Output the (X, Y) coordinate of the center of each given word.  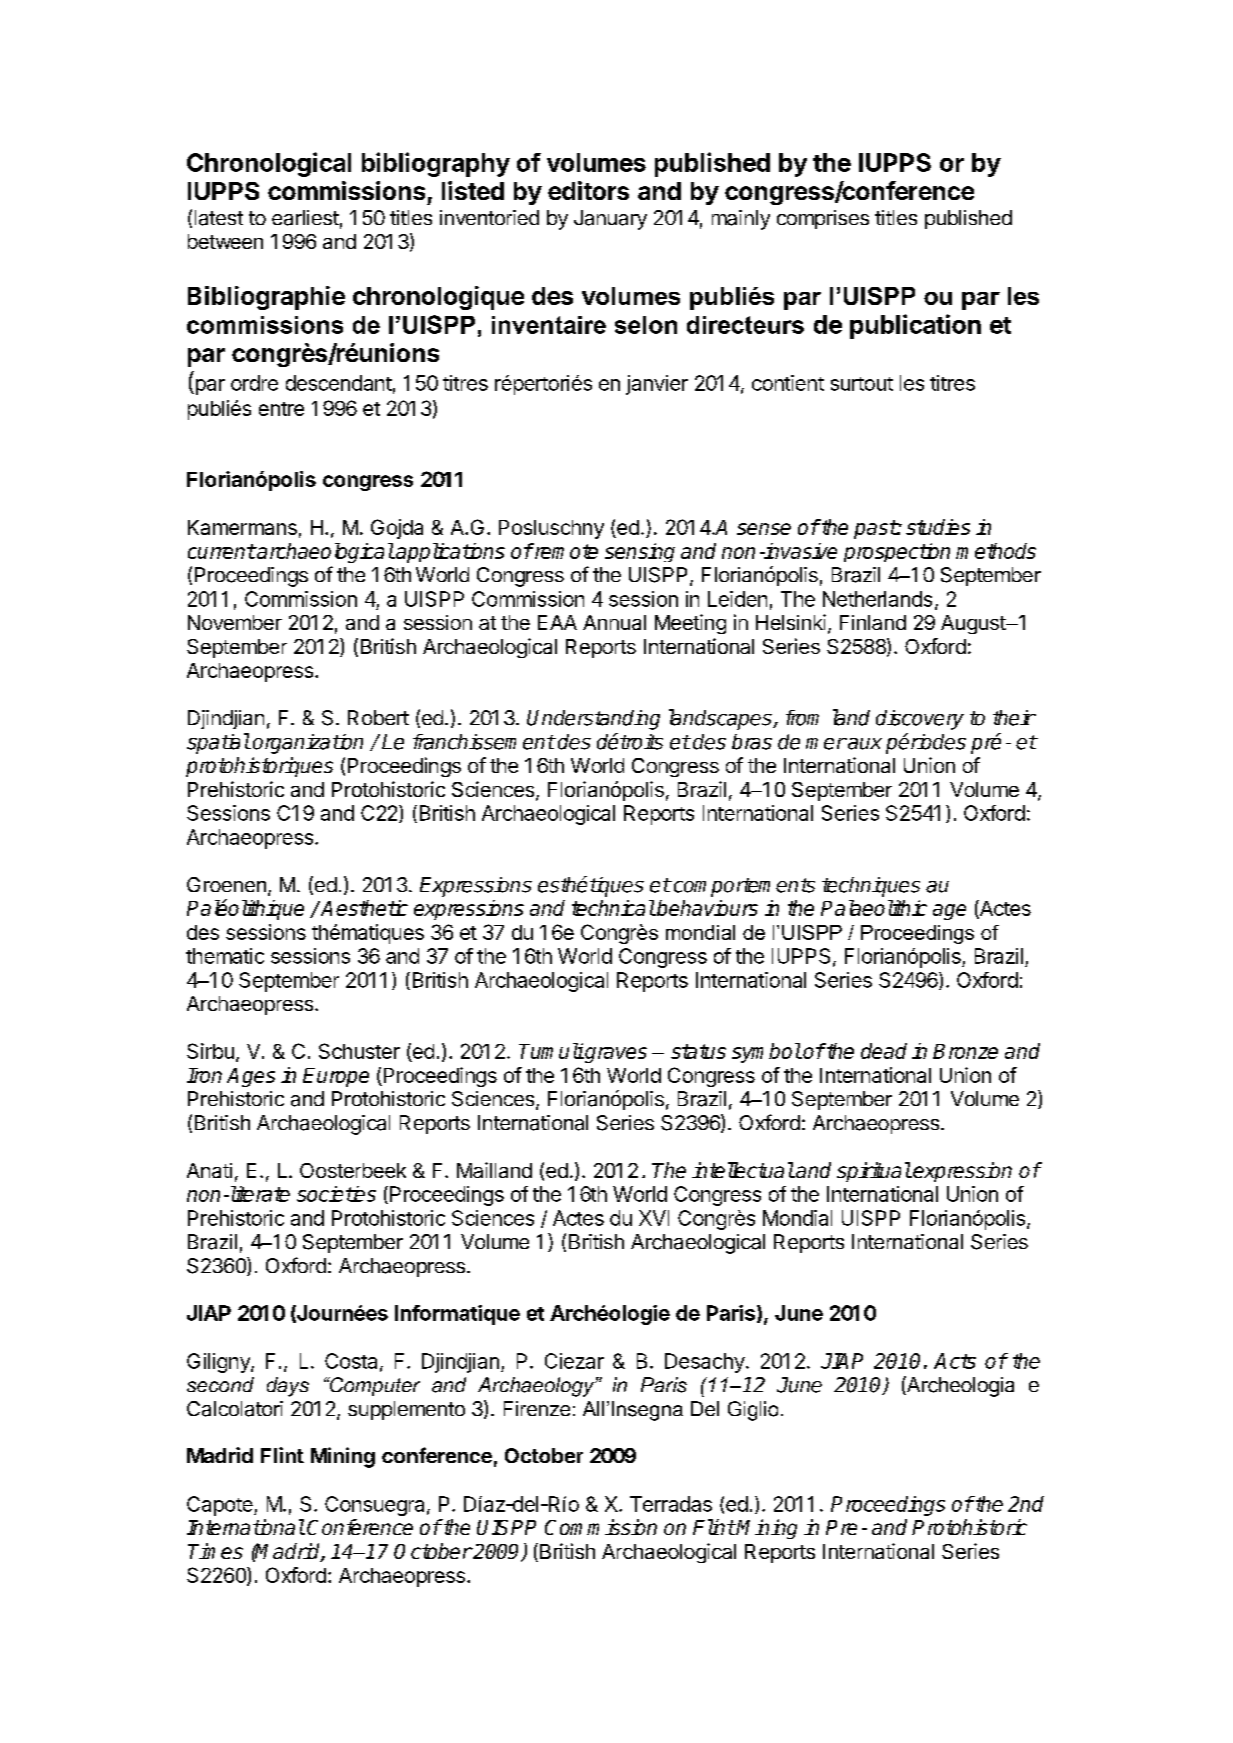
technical (613, 908)
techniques (871, 887)
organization (308, 744)
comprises (823, 219)
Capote (221, 1506)
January (610, 220)
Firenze (537, 1408)
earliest (305, 218)
